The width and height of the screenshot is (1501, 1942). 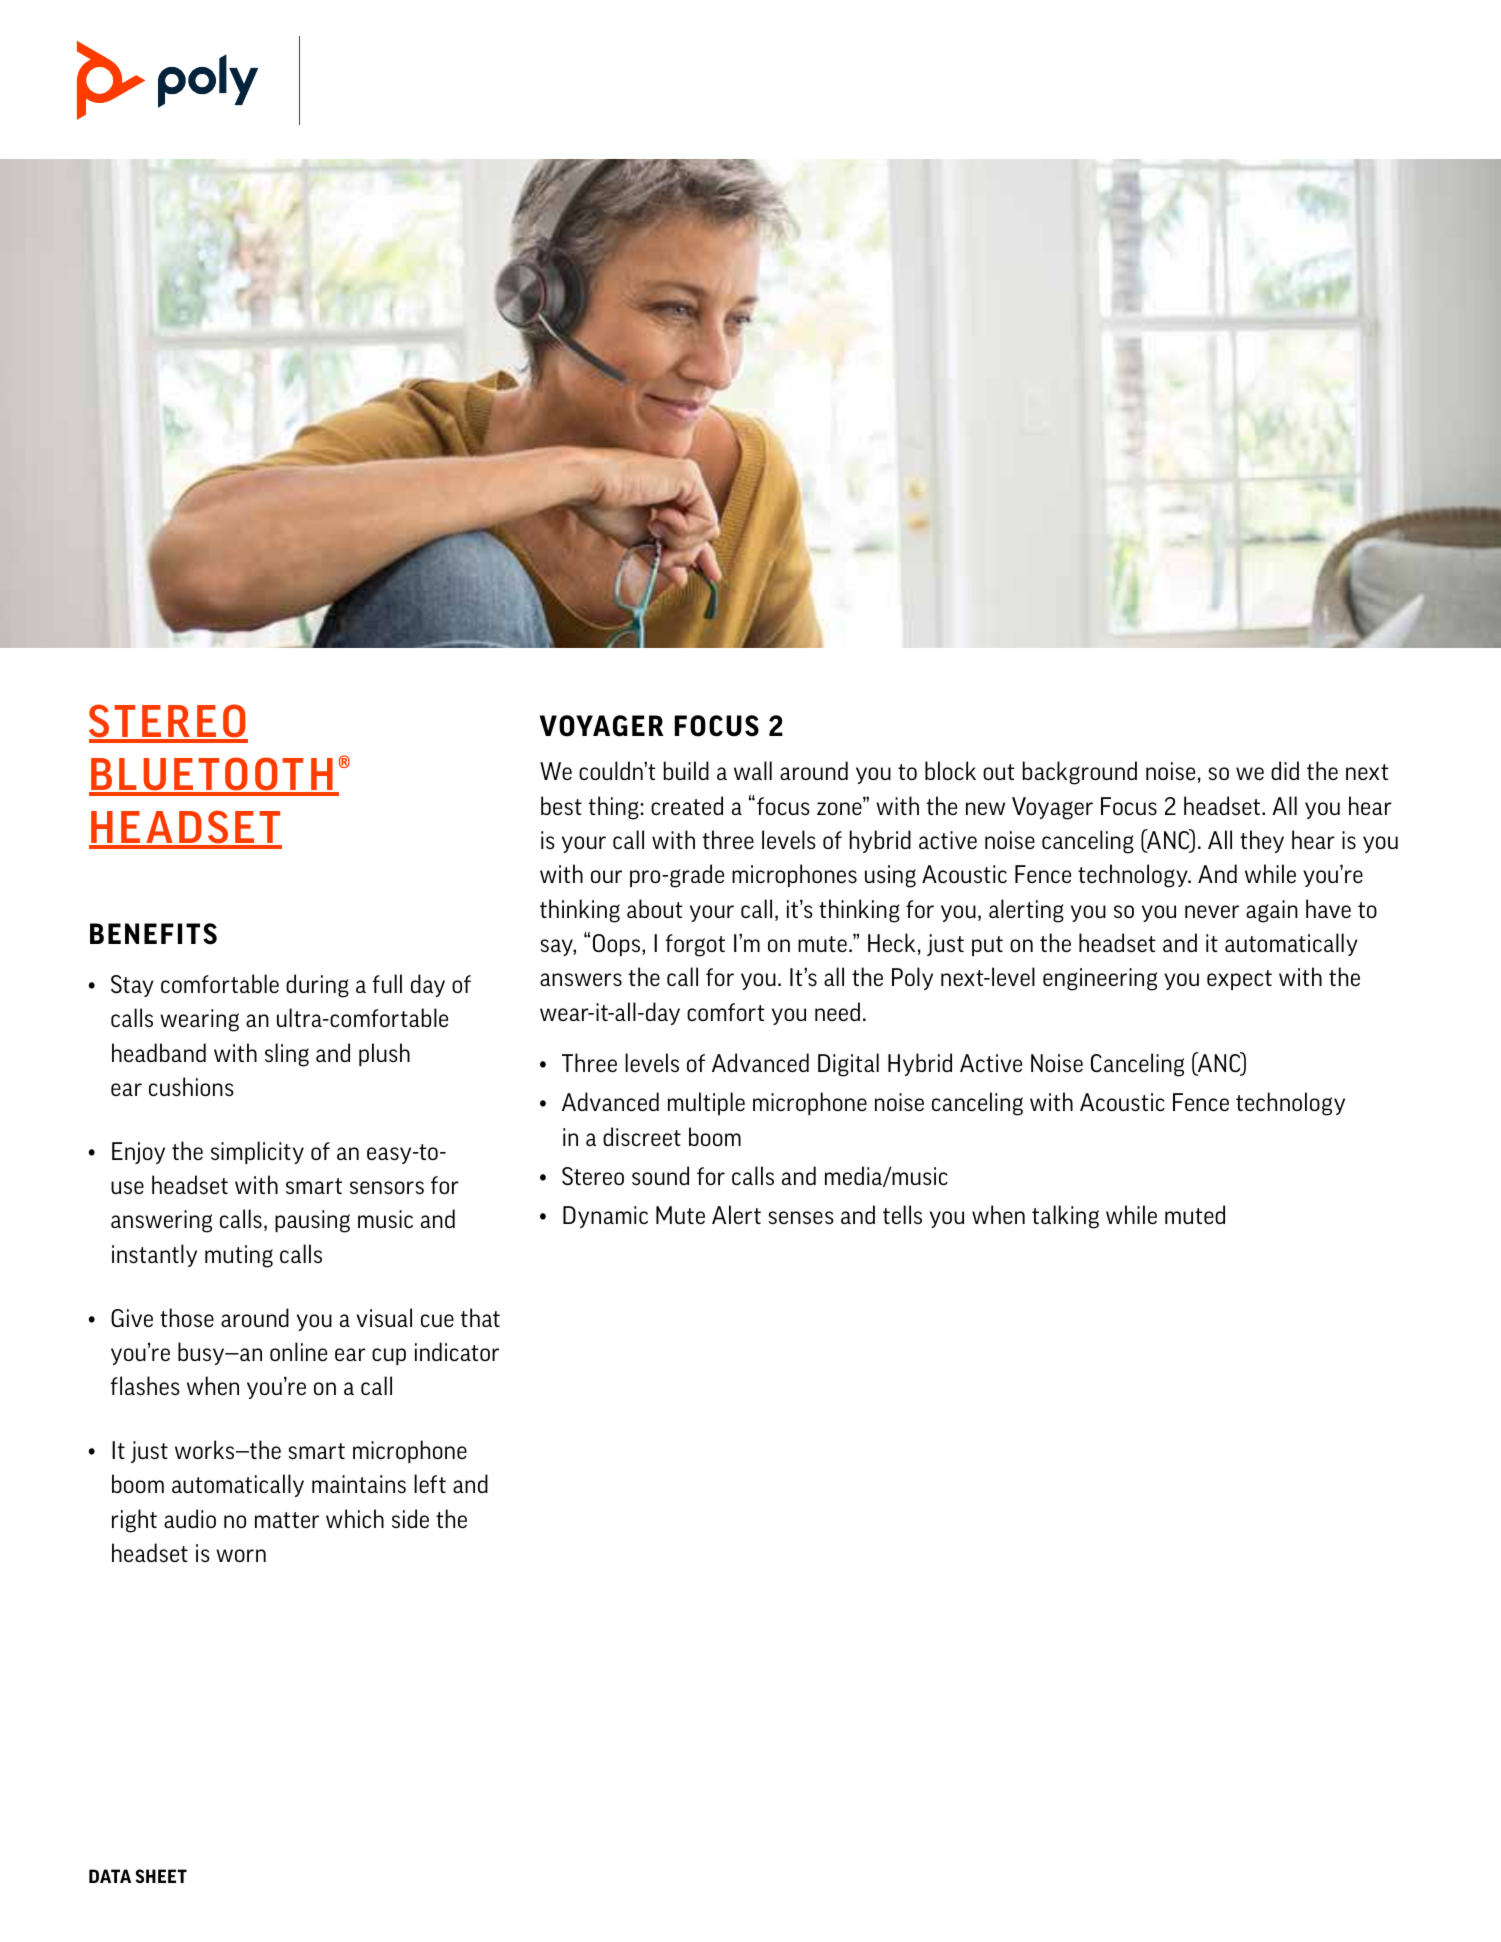 I want to click on DATA, so click(x=110, y=1876).
